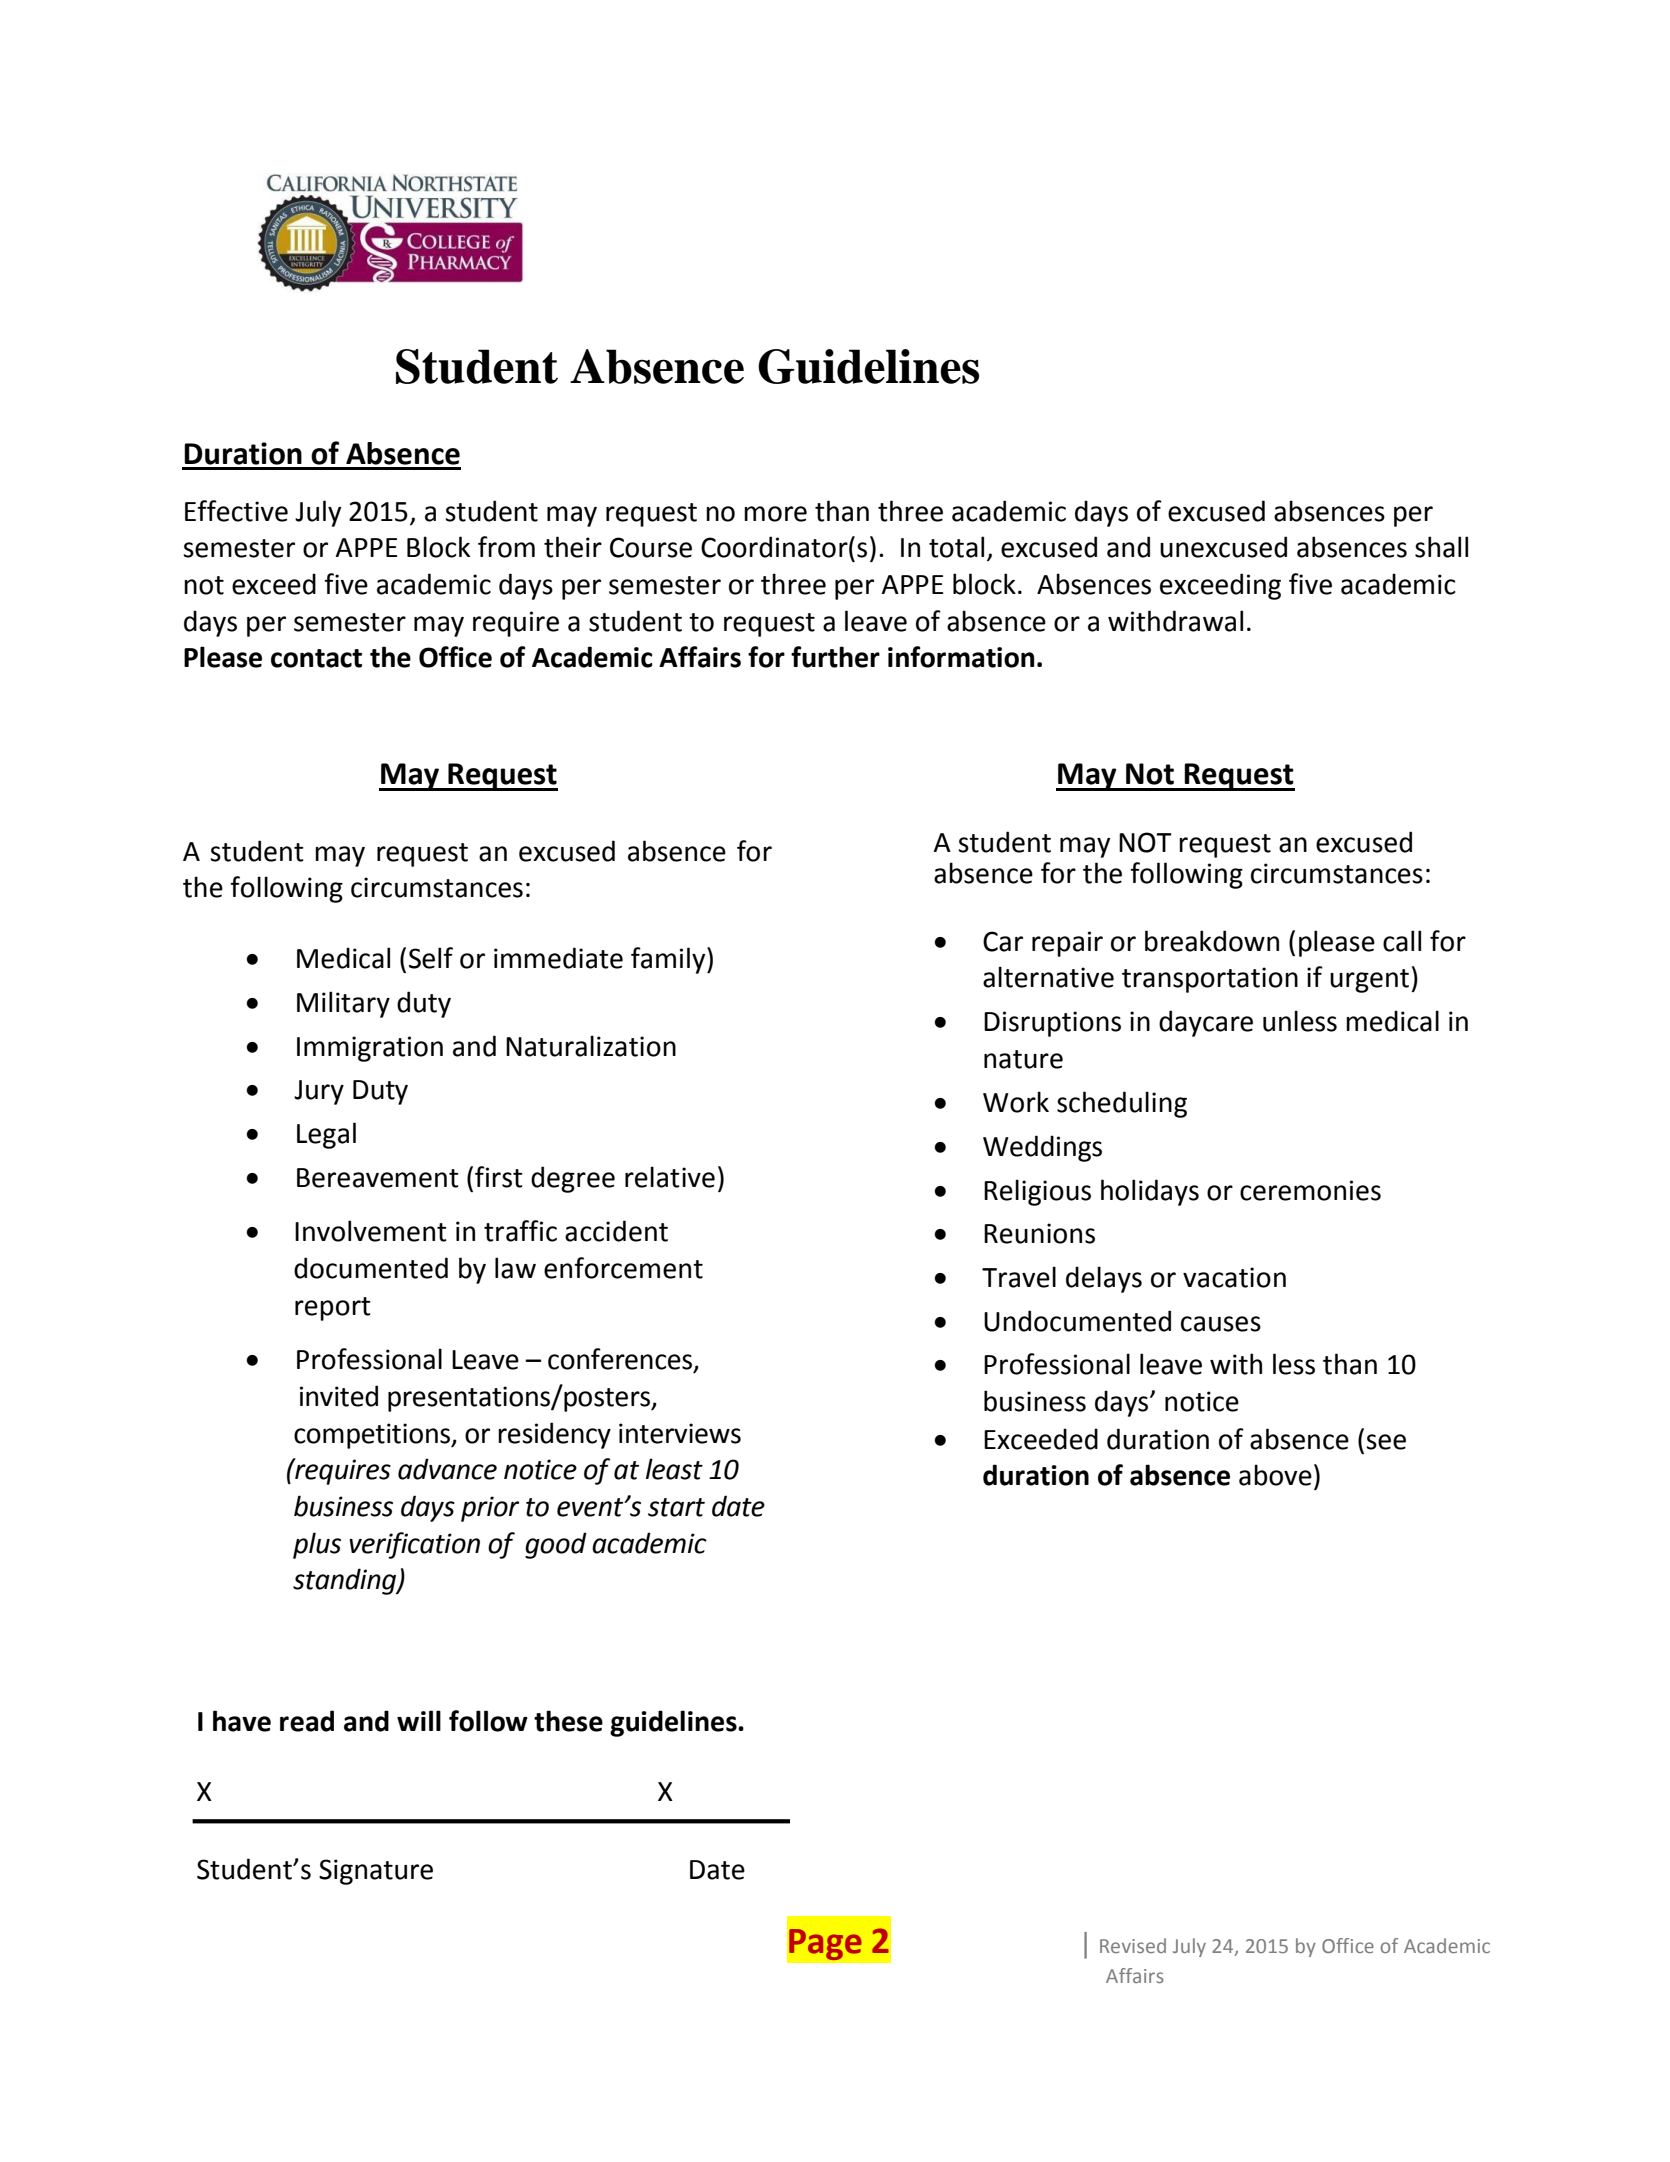  What do you see at coordinates (447, 1469) in the screenshot?
I see `advance` at bounding box center [447, 1469].
